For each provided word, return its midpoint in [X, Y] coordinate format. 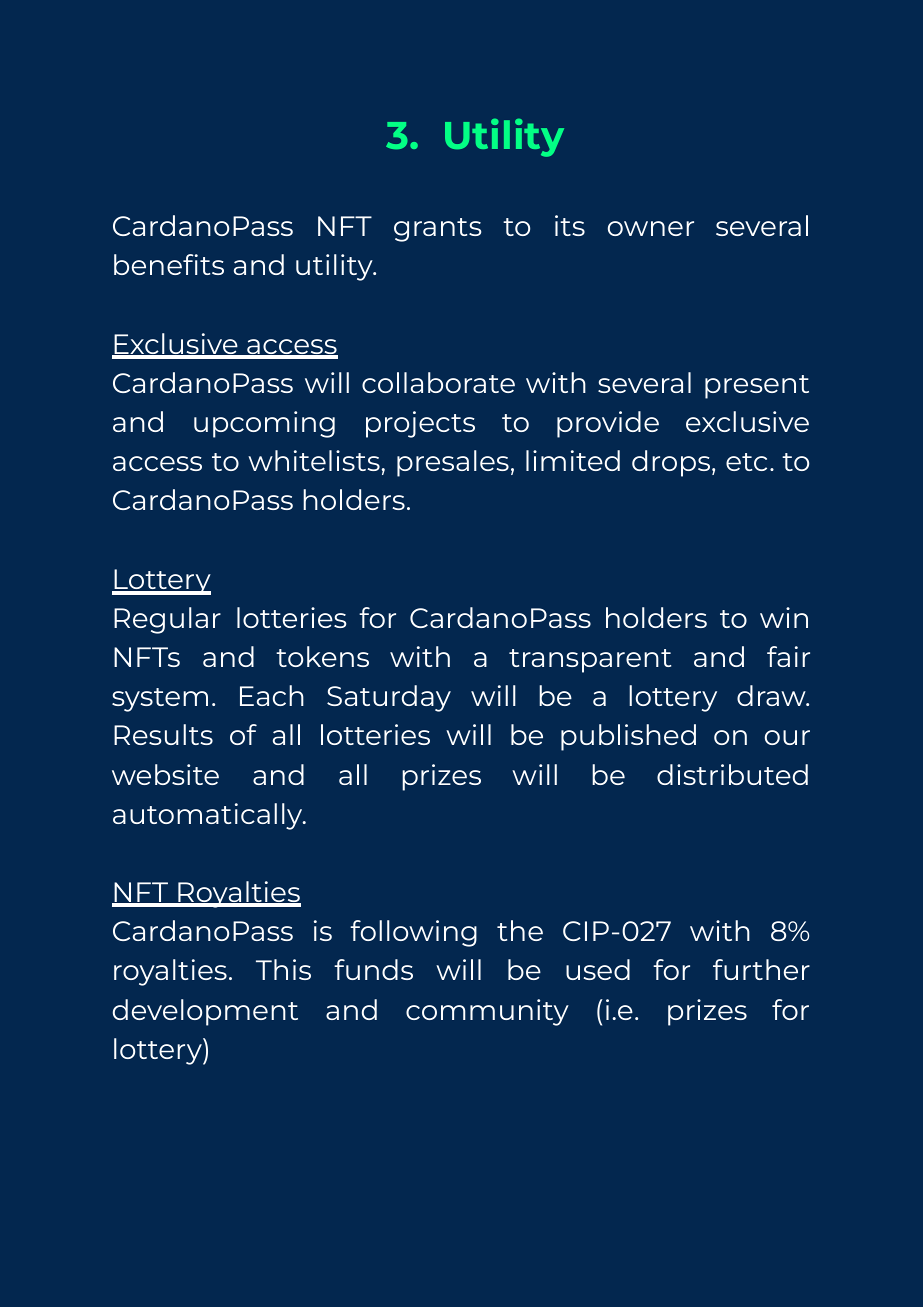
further [761, 969]
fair [788, 656]
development [205, 1012]
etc [746, 462]
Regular [167, 620]
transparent [590, 661]
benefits [169, 264]
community [487, 1012]
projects [420, 424]
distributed [732, 774]
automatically [209, 816]
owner [651, 228]
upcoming [264, 424]
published [628, 737]
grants [437, 230]
